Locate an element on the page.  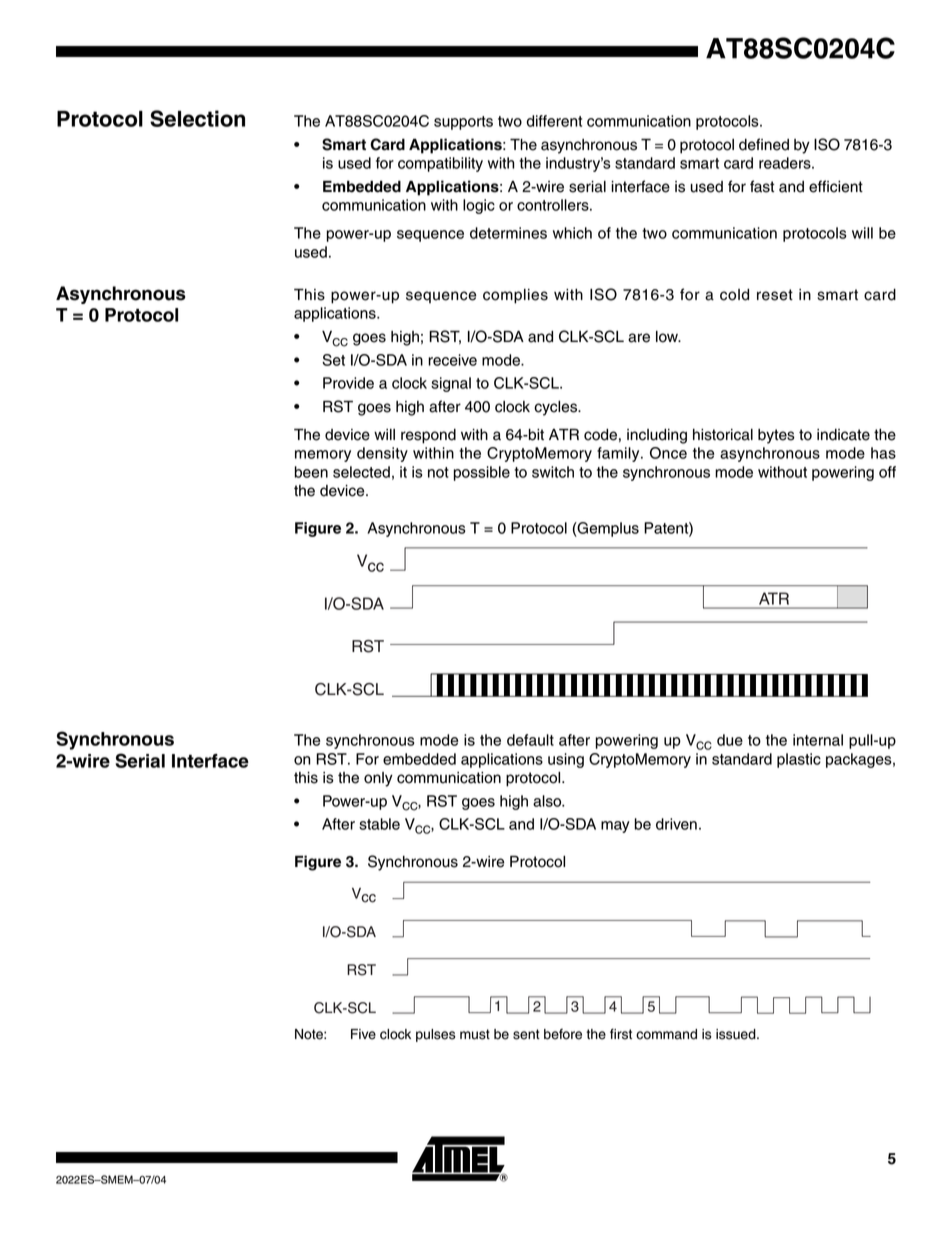
Selection is located at coordinates (197, 118).
